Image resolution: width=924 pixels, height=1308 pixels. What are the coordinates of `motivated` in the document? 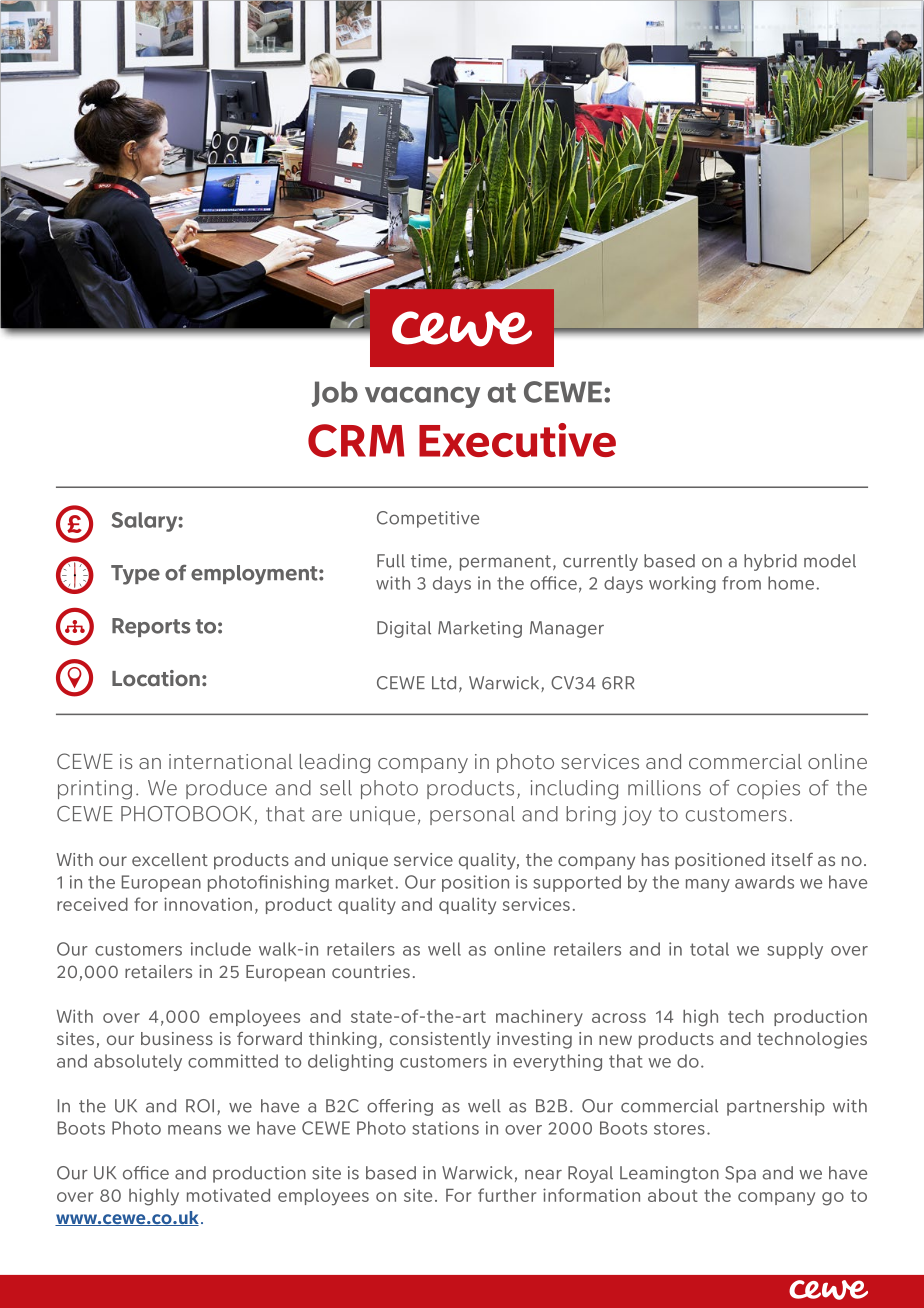 It's located at (228, 1195).
